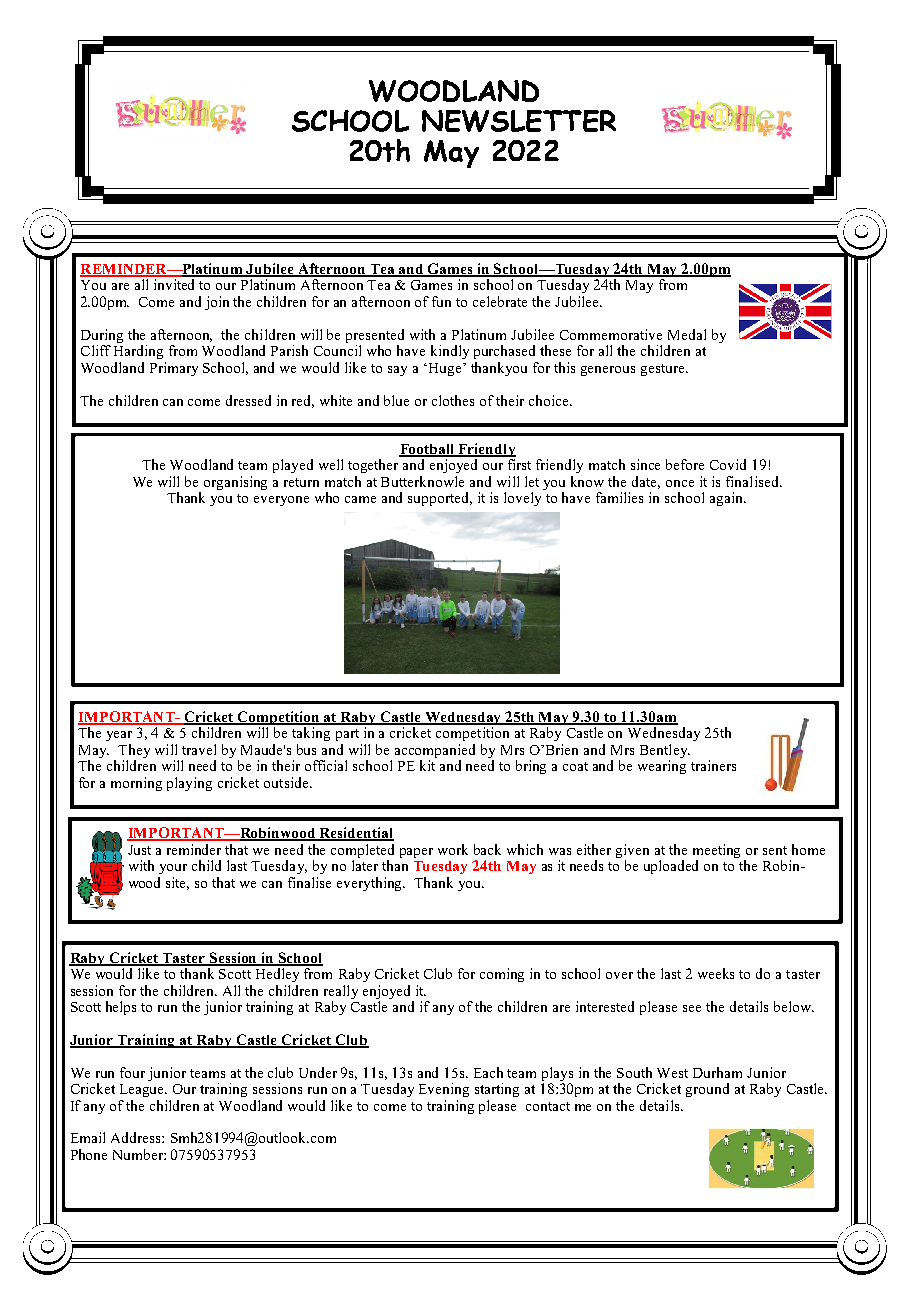  Describe the element at coordinates (174, 369) in the document. I see `Primary` at that location.
